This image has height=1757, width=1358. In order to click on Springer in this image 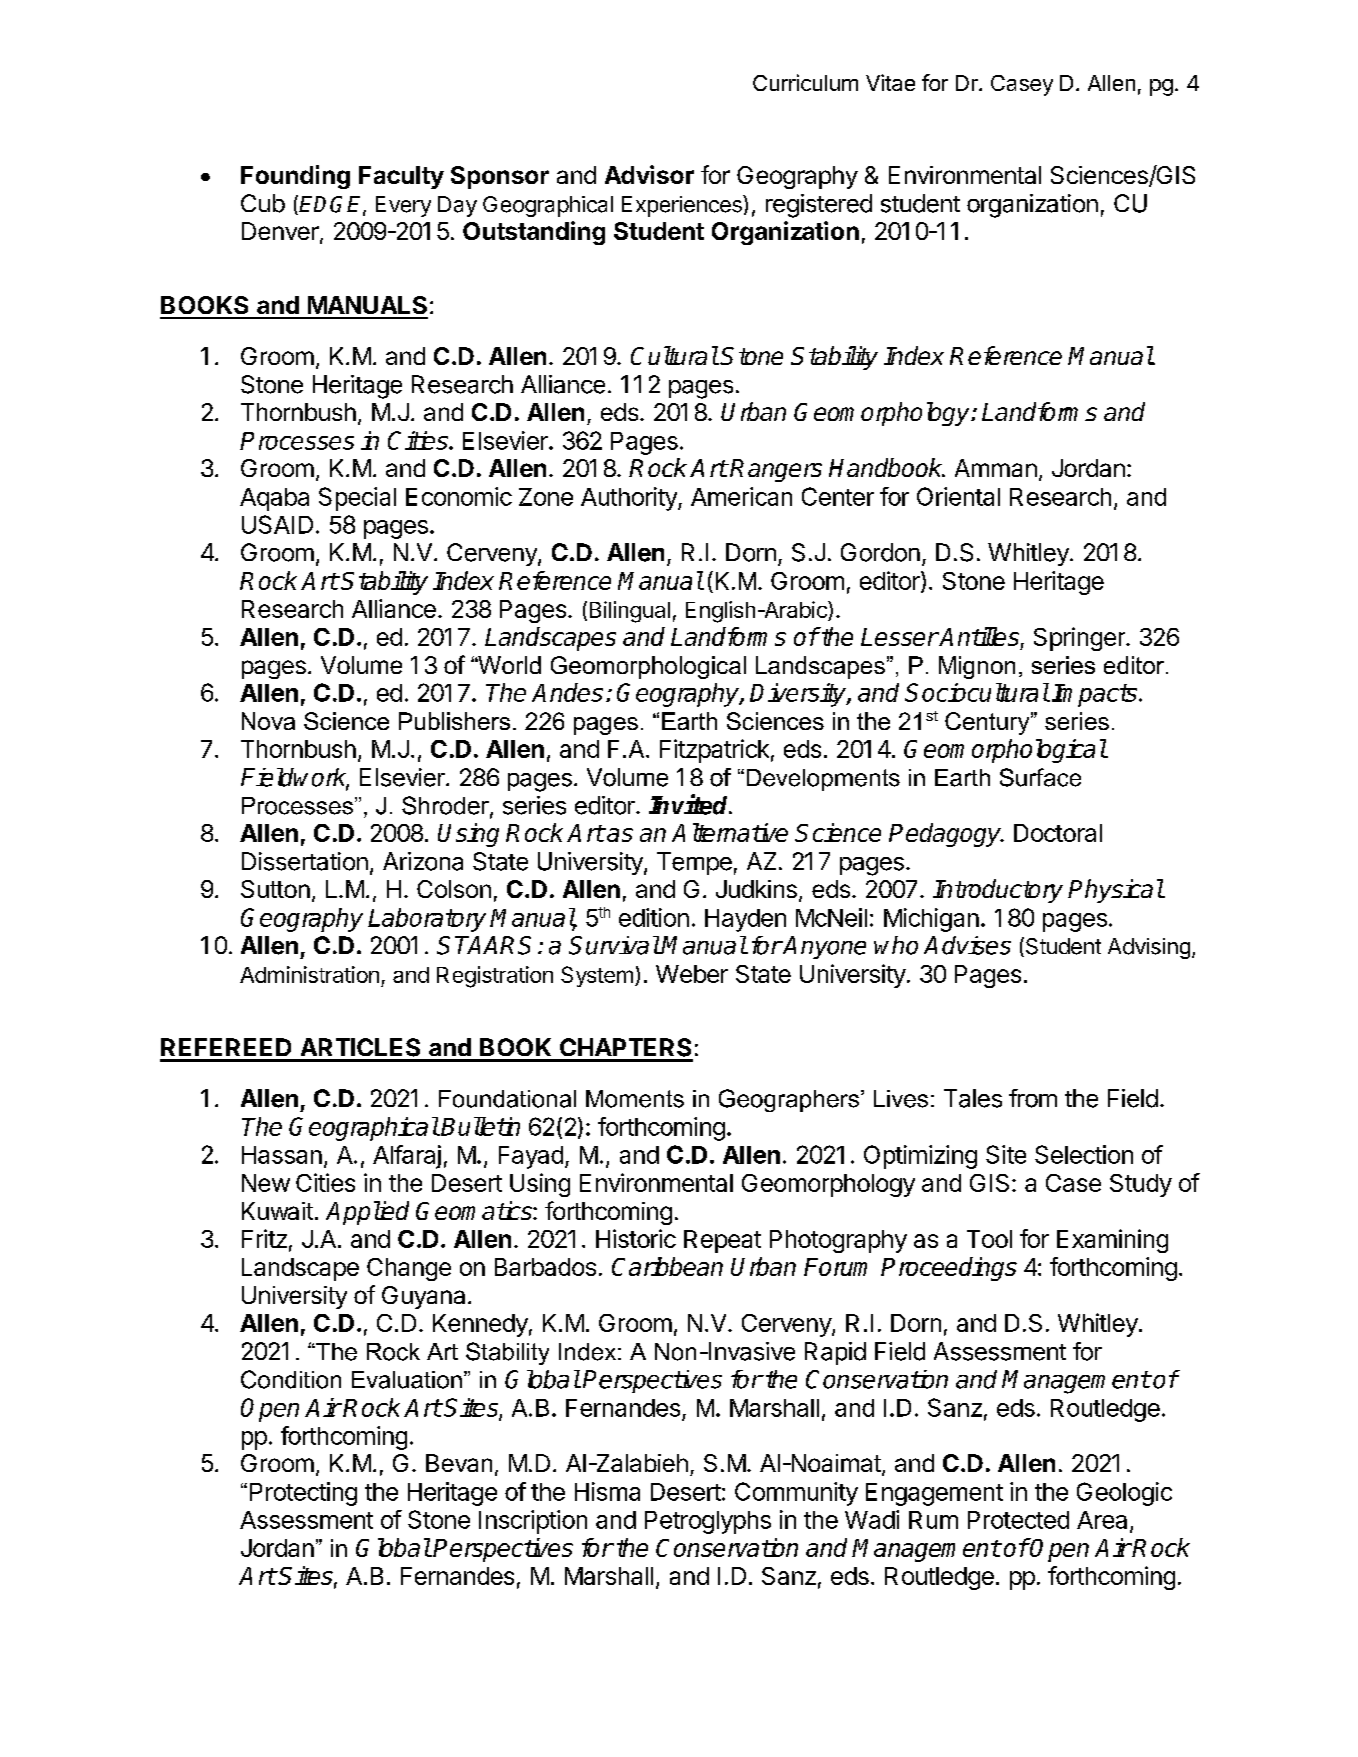, I will do `click(1080, 639)`.
